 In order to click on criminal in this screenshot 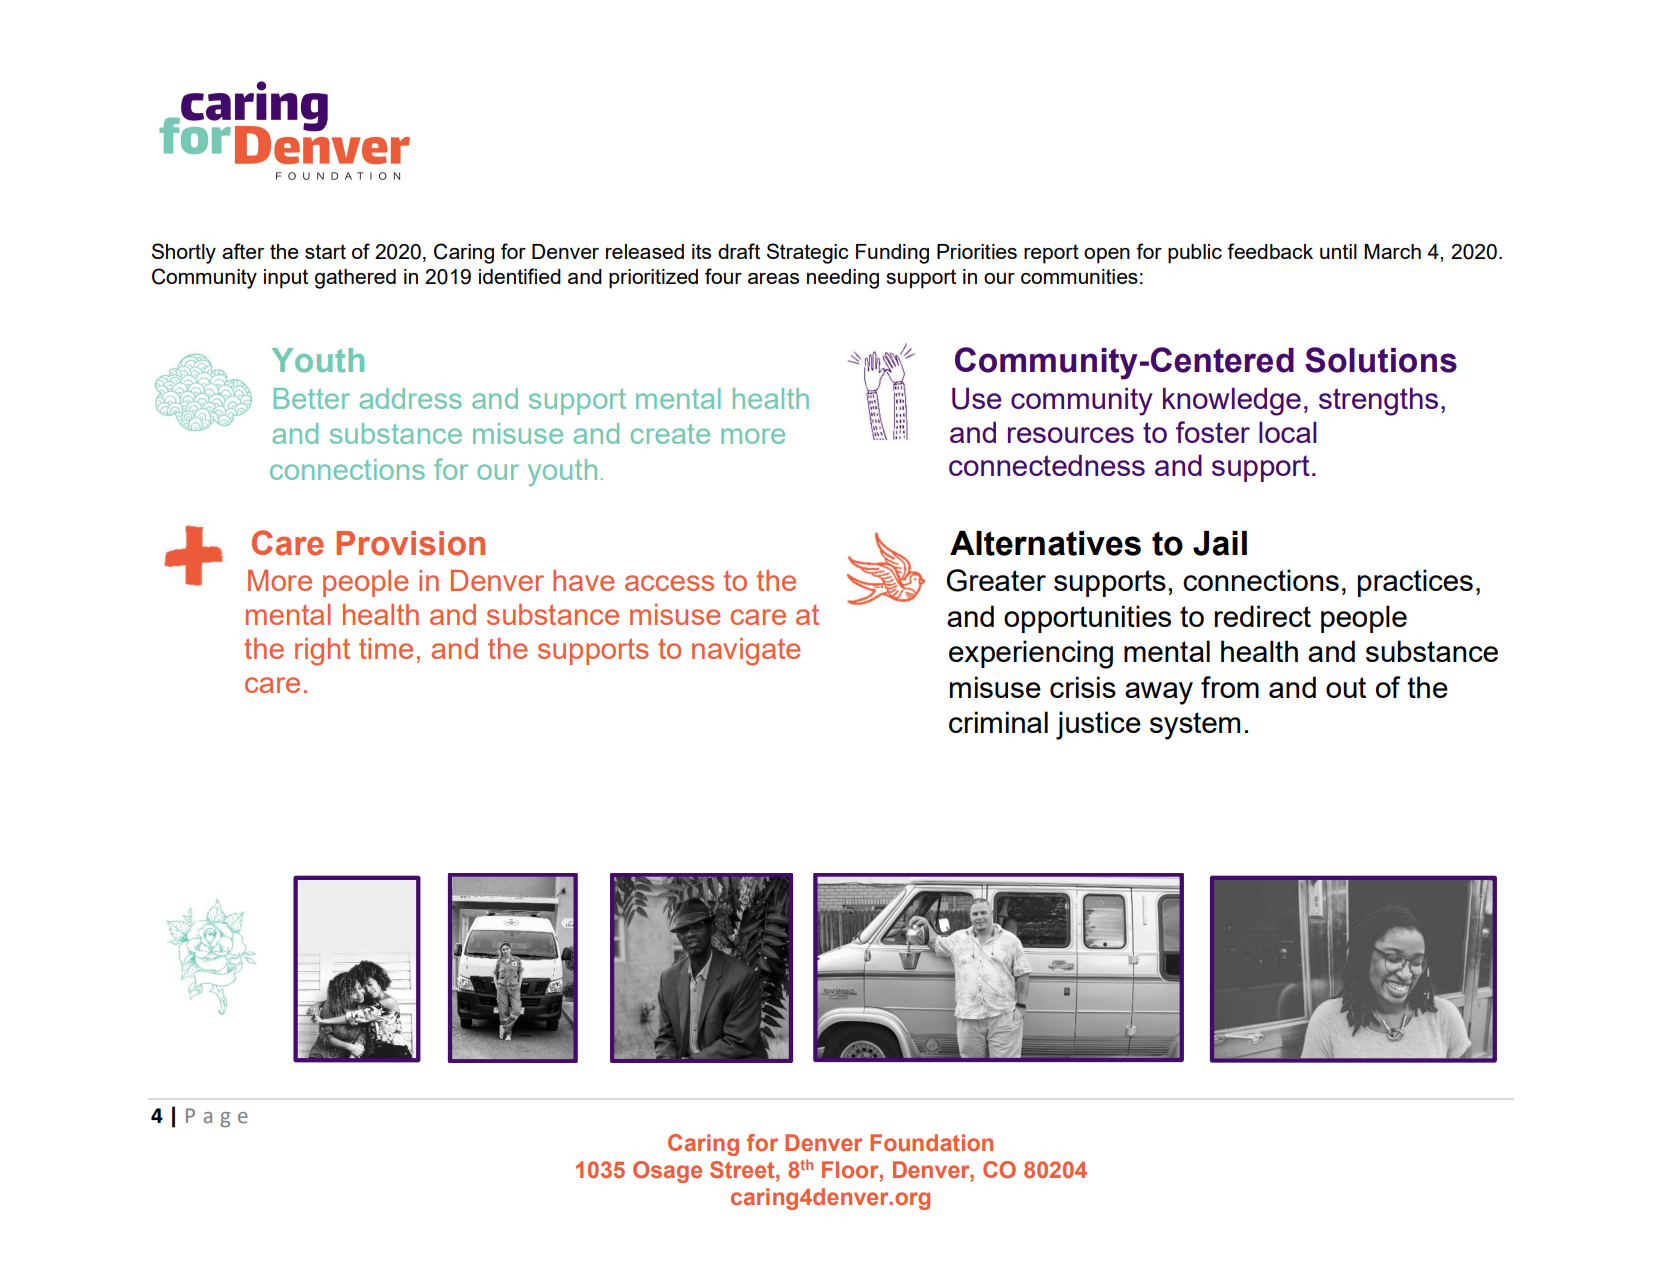, I will do `click(998, 722)`.
